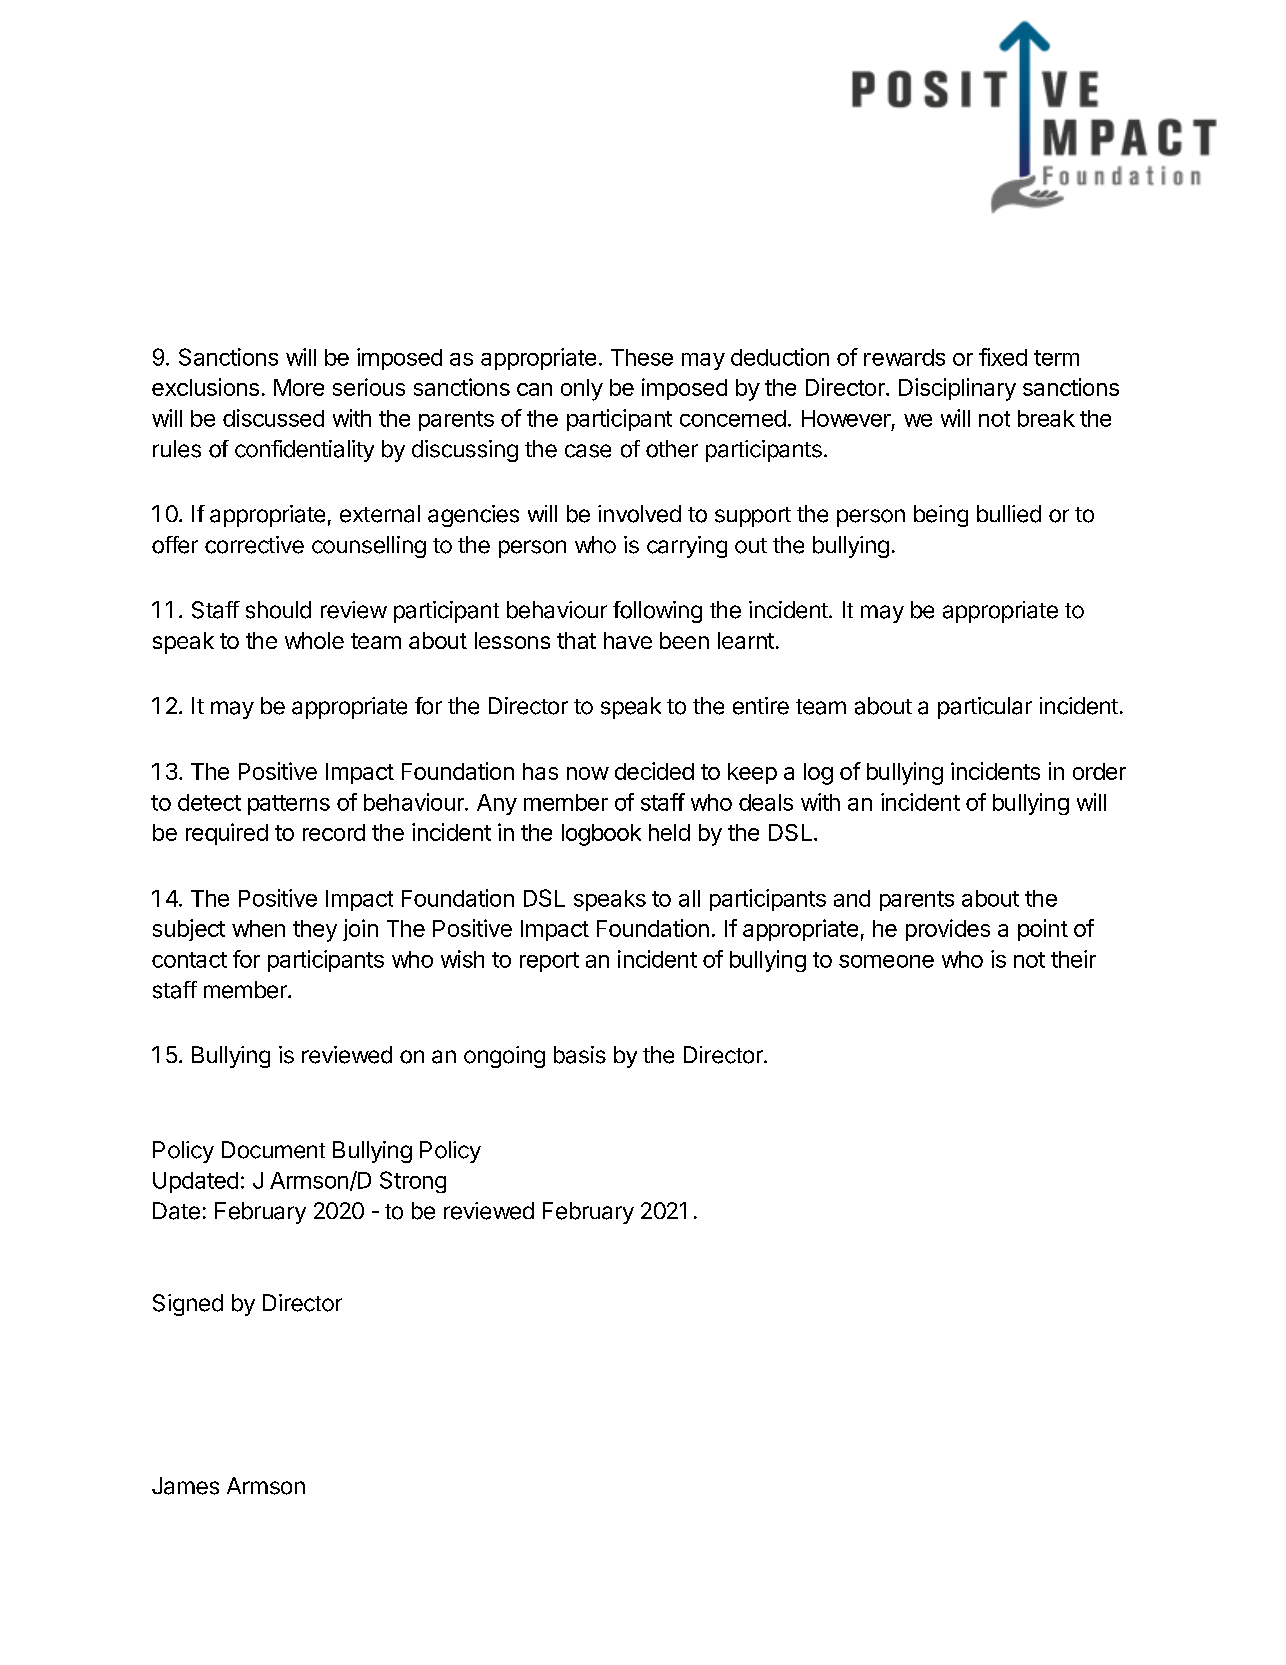 The image size is (1286, 1665). I want to click on Document, so click(273, 1150).
